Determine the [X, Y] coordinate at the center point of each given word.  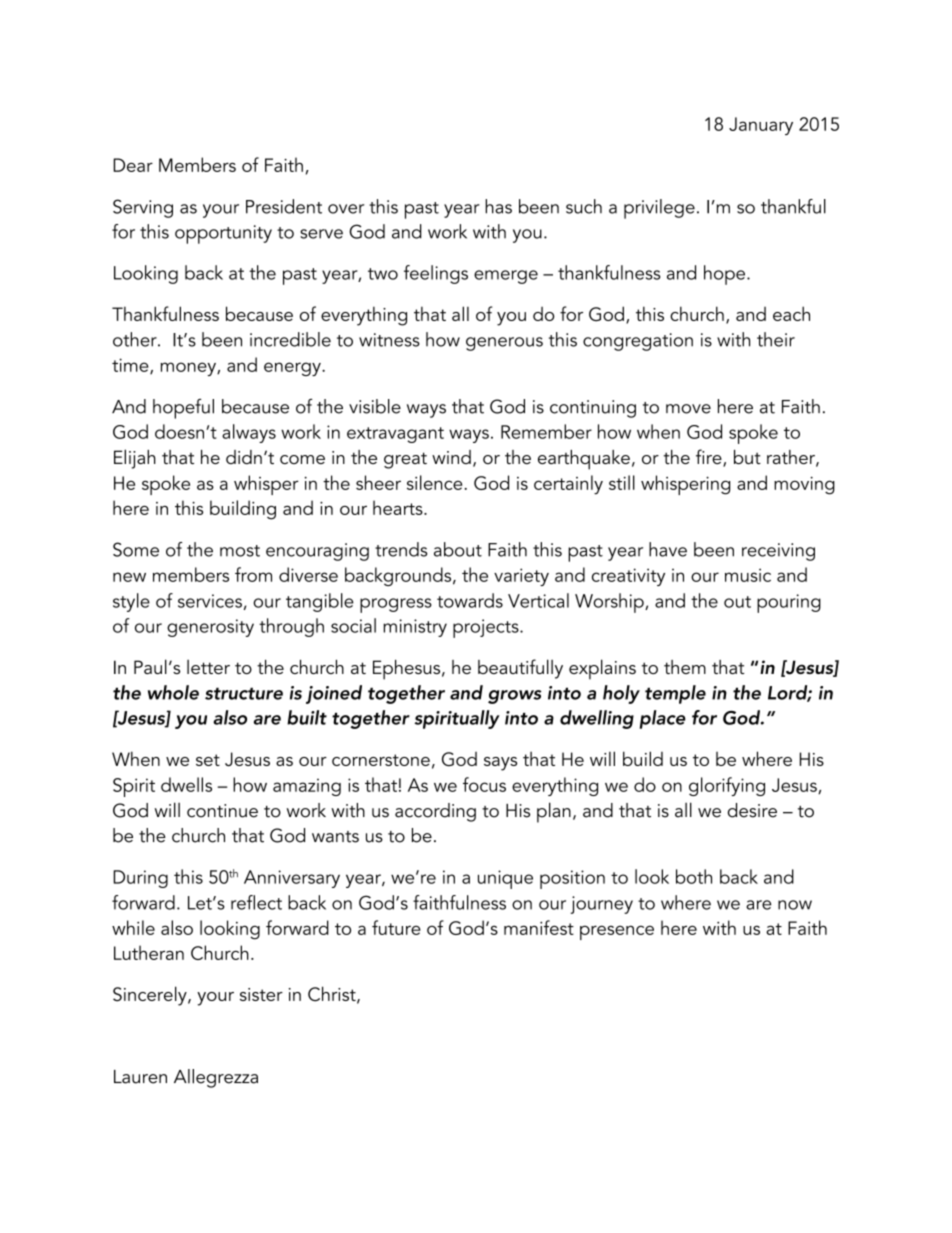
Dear [133, 165]
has [498, 206]
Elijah [135, 459]
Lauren [140, 1077]
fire [710, 458]
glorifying [727, 786]
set [208, 760]
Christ [333, 995]
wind [451, 457]
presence [617, 932]
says [500, 764]
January [761, 126]
